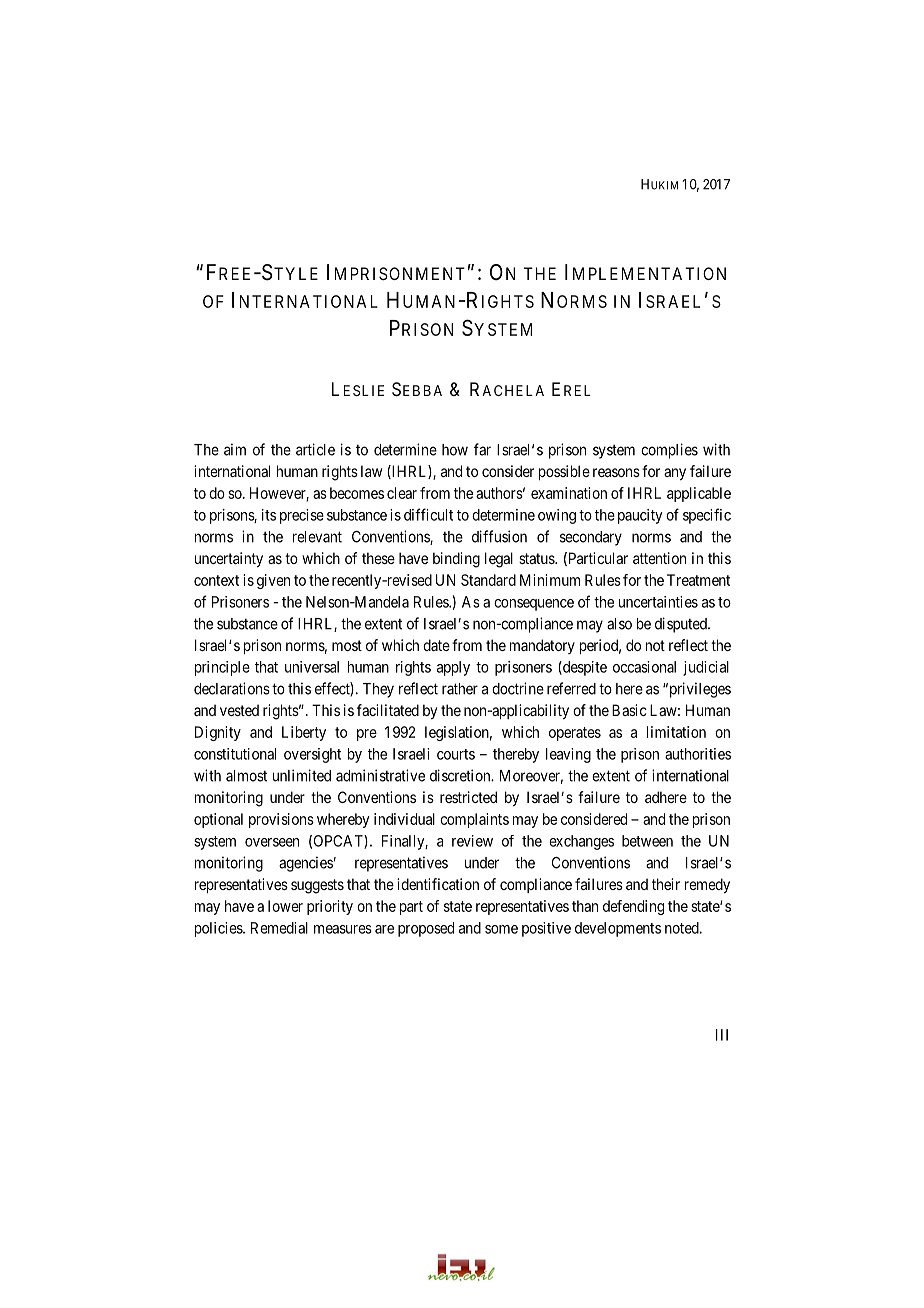  What do you see at coordinates (644, 667) in the screenshot?
I see `occasional` at bounding box center [644, 667].
